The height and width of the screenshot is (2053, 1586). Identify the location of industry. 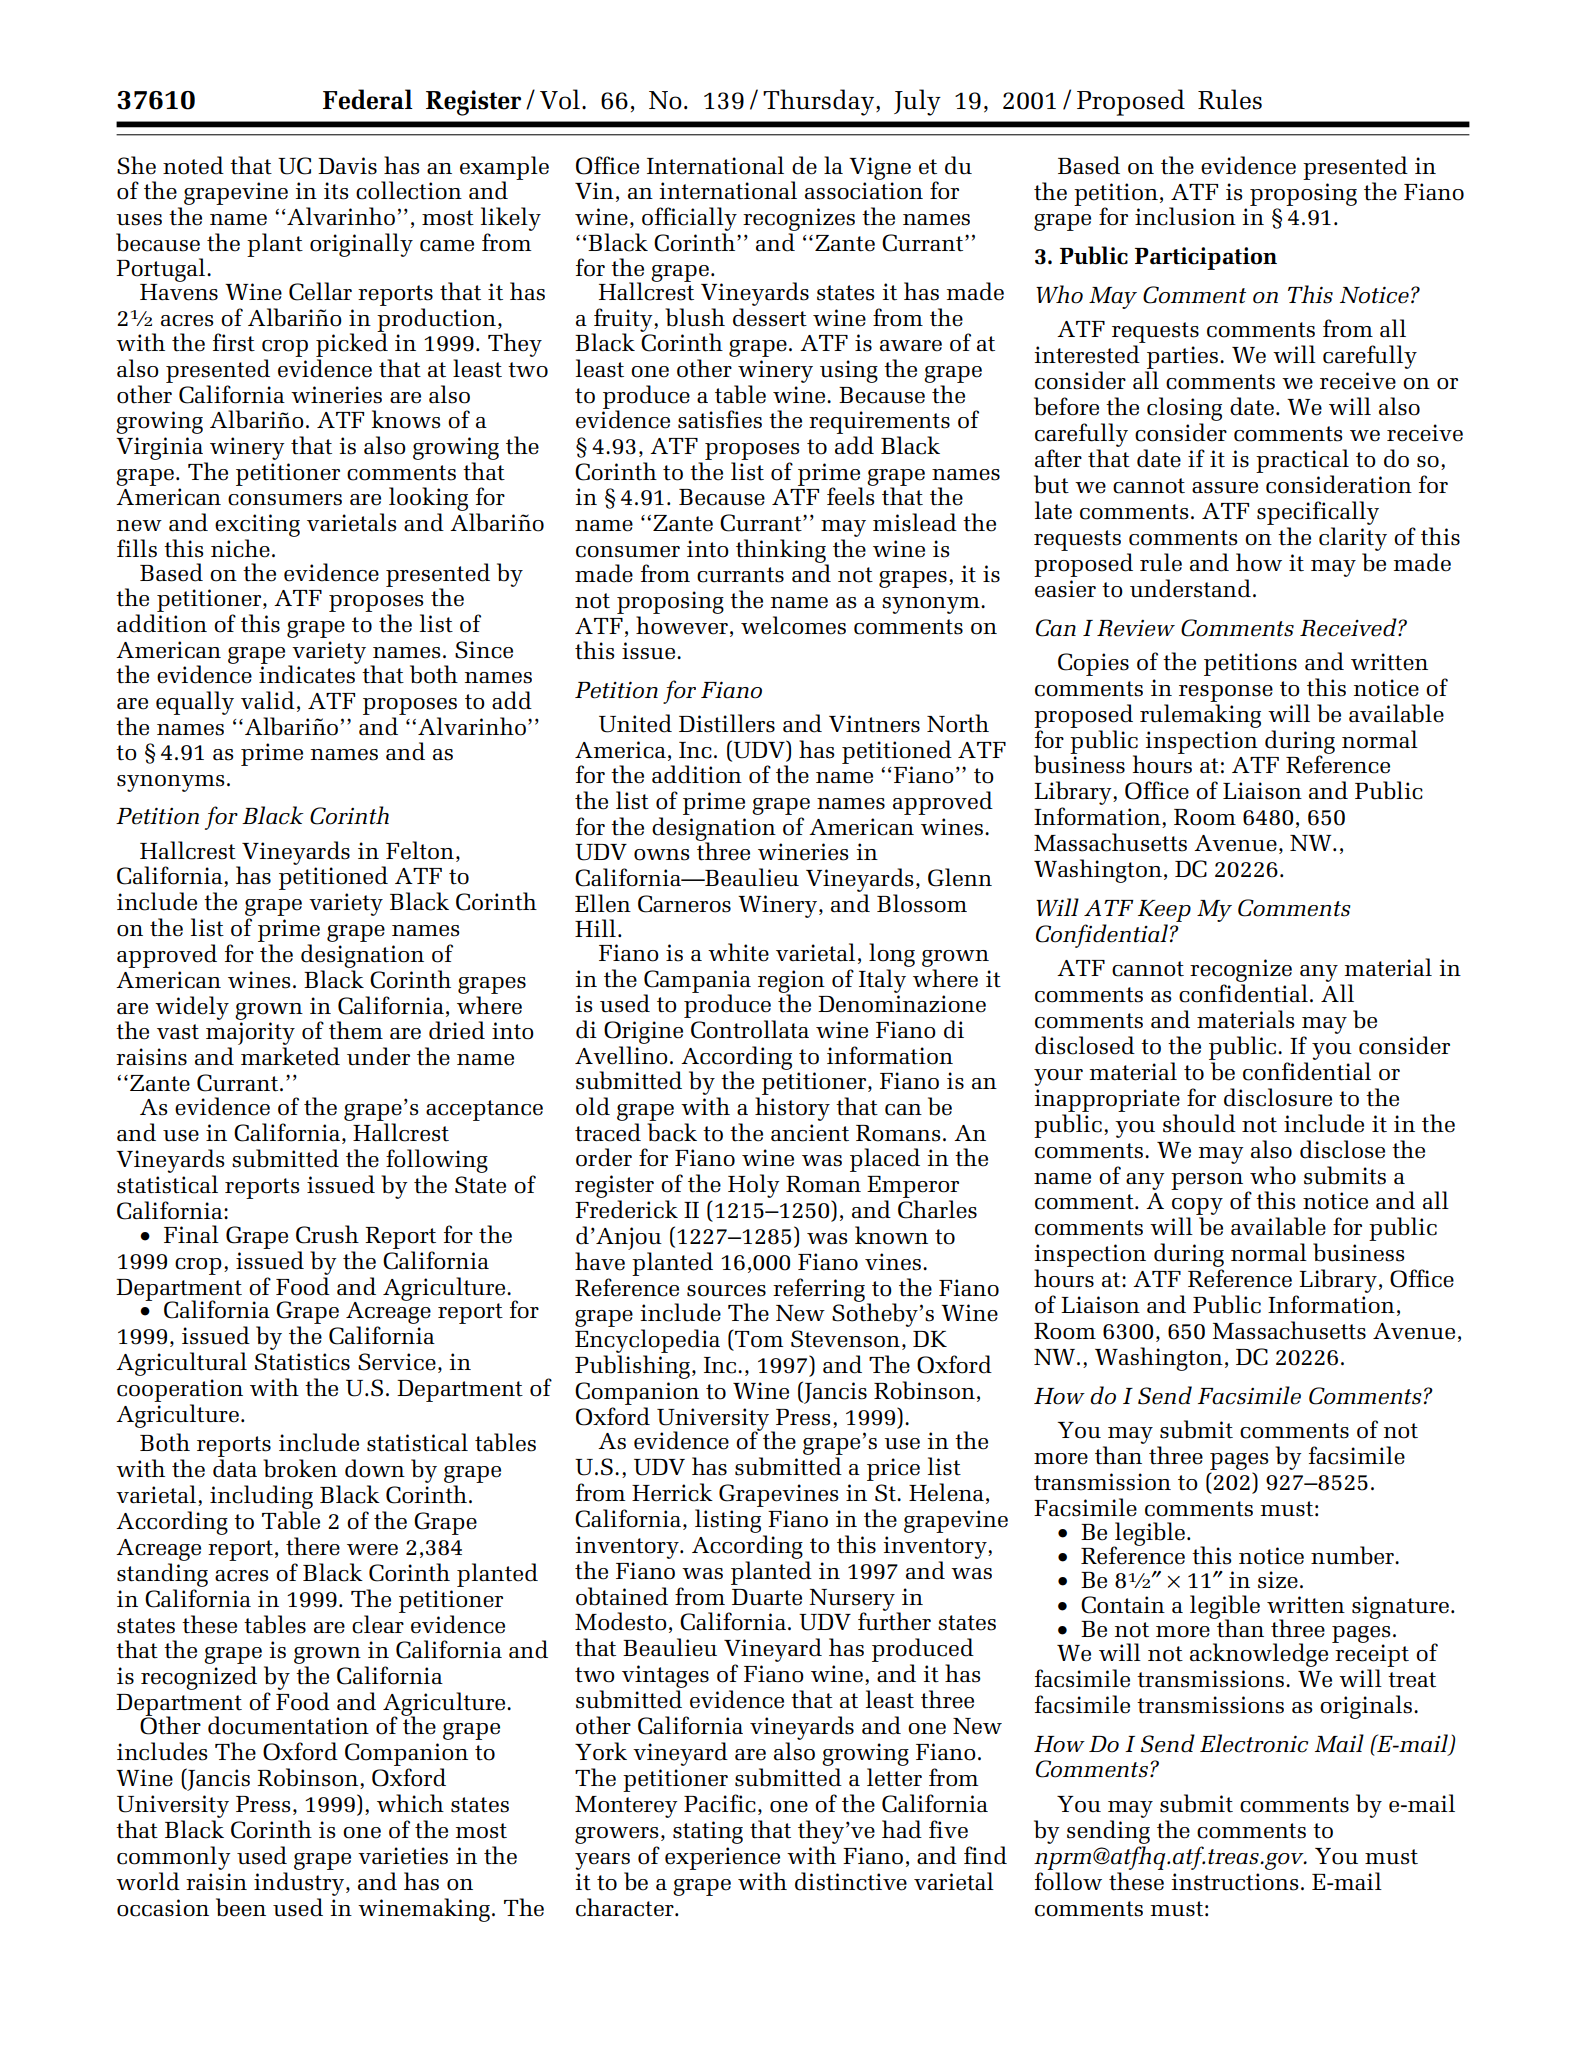
(299, 1884).
